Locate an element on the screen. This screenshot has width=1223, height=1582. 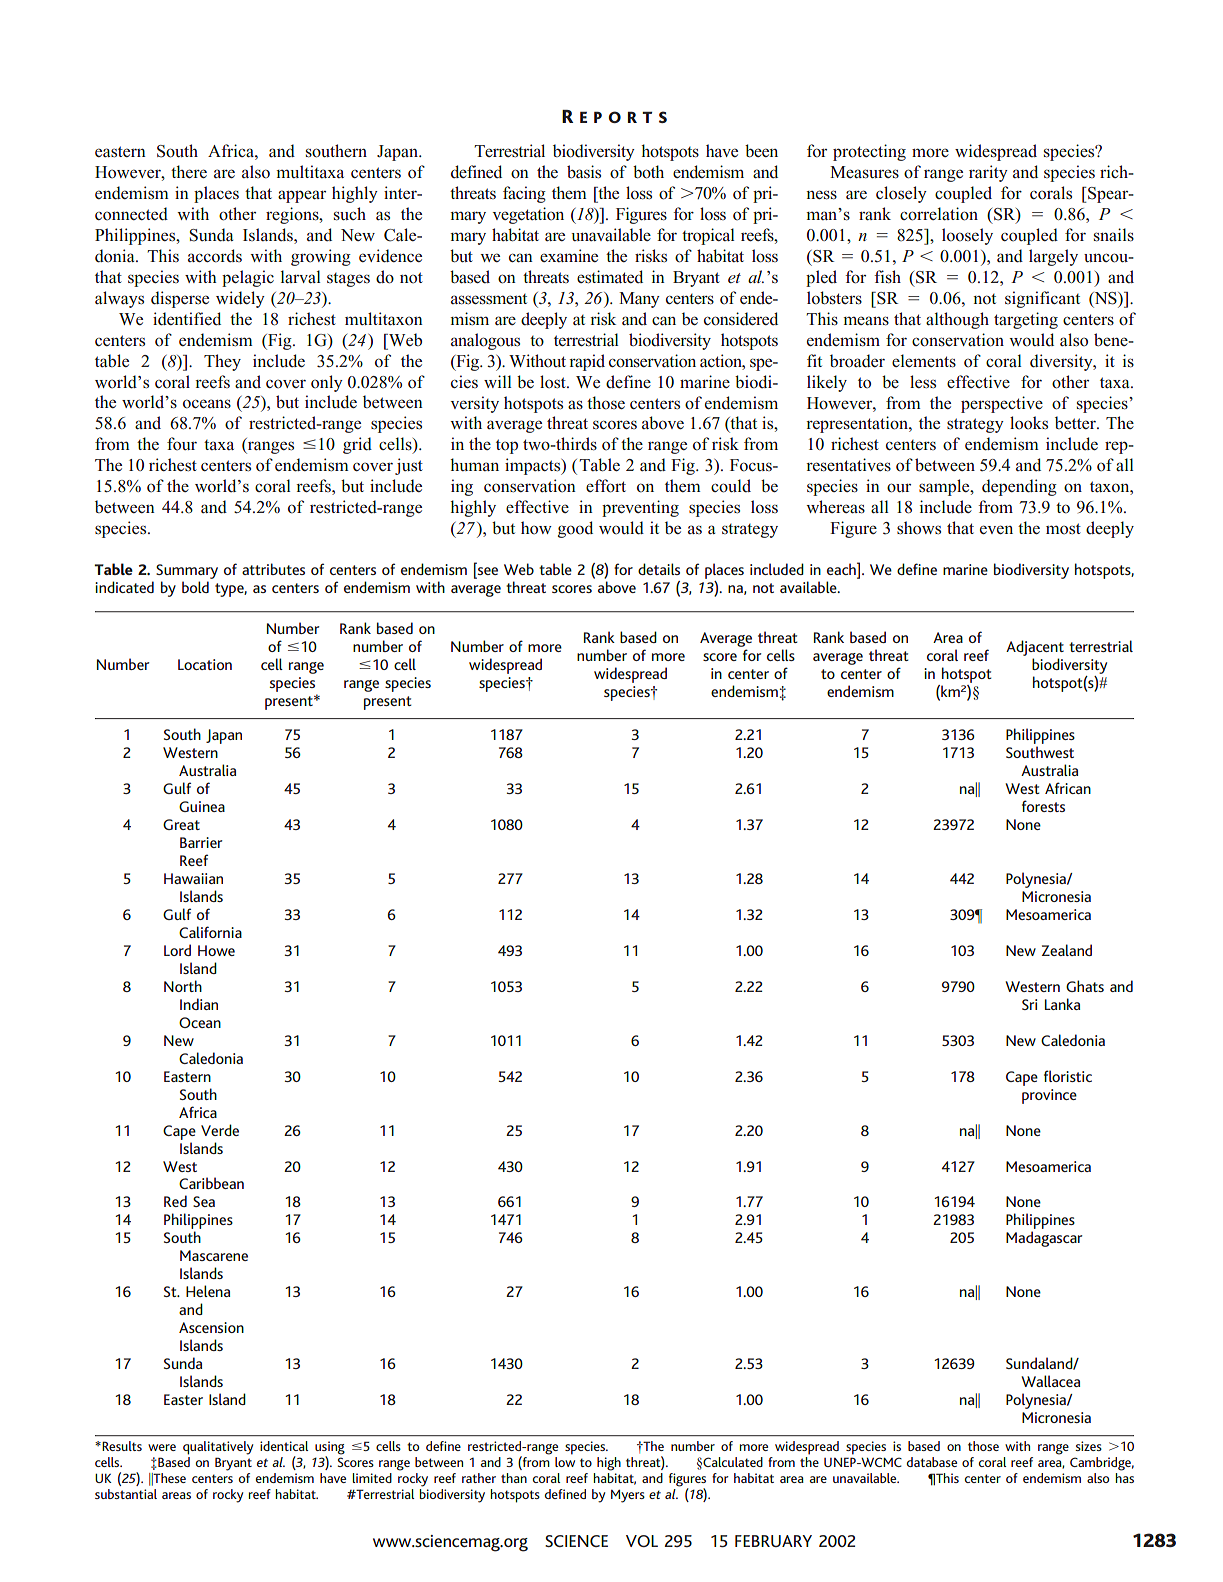
qualitatively is located at coordinates (218, 1448).
